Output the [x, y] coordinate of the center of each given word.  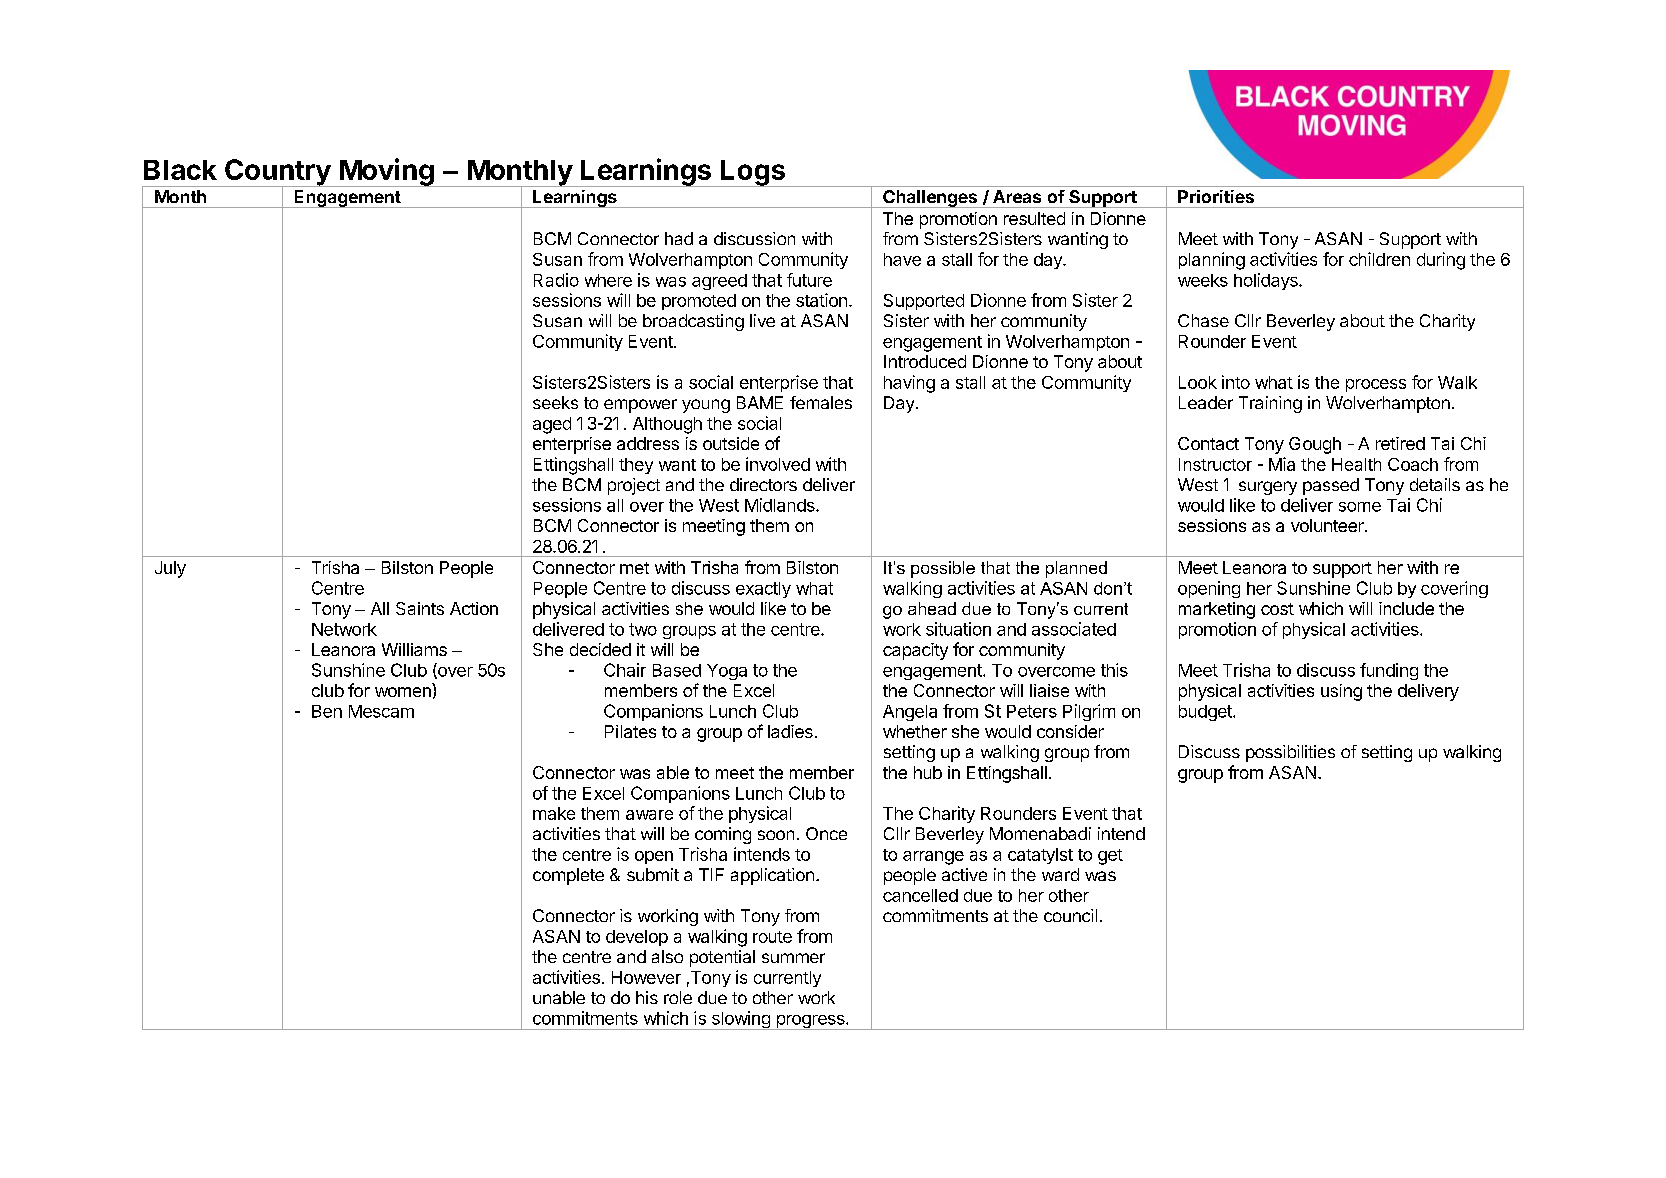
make [554, 813]
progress [810, 1022]
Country [277, 173]
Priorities [1216, 196]
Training [1270, 404]
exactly [763, 590]
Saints [420, 608]
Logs [753, 173]
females [821, 402]
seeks [555, 402]
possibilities [1290, 753]
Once [826, 833]
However [646, 977]
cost [1277, 609]
